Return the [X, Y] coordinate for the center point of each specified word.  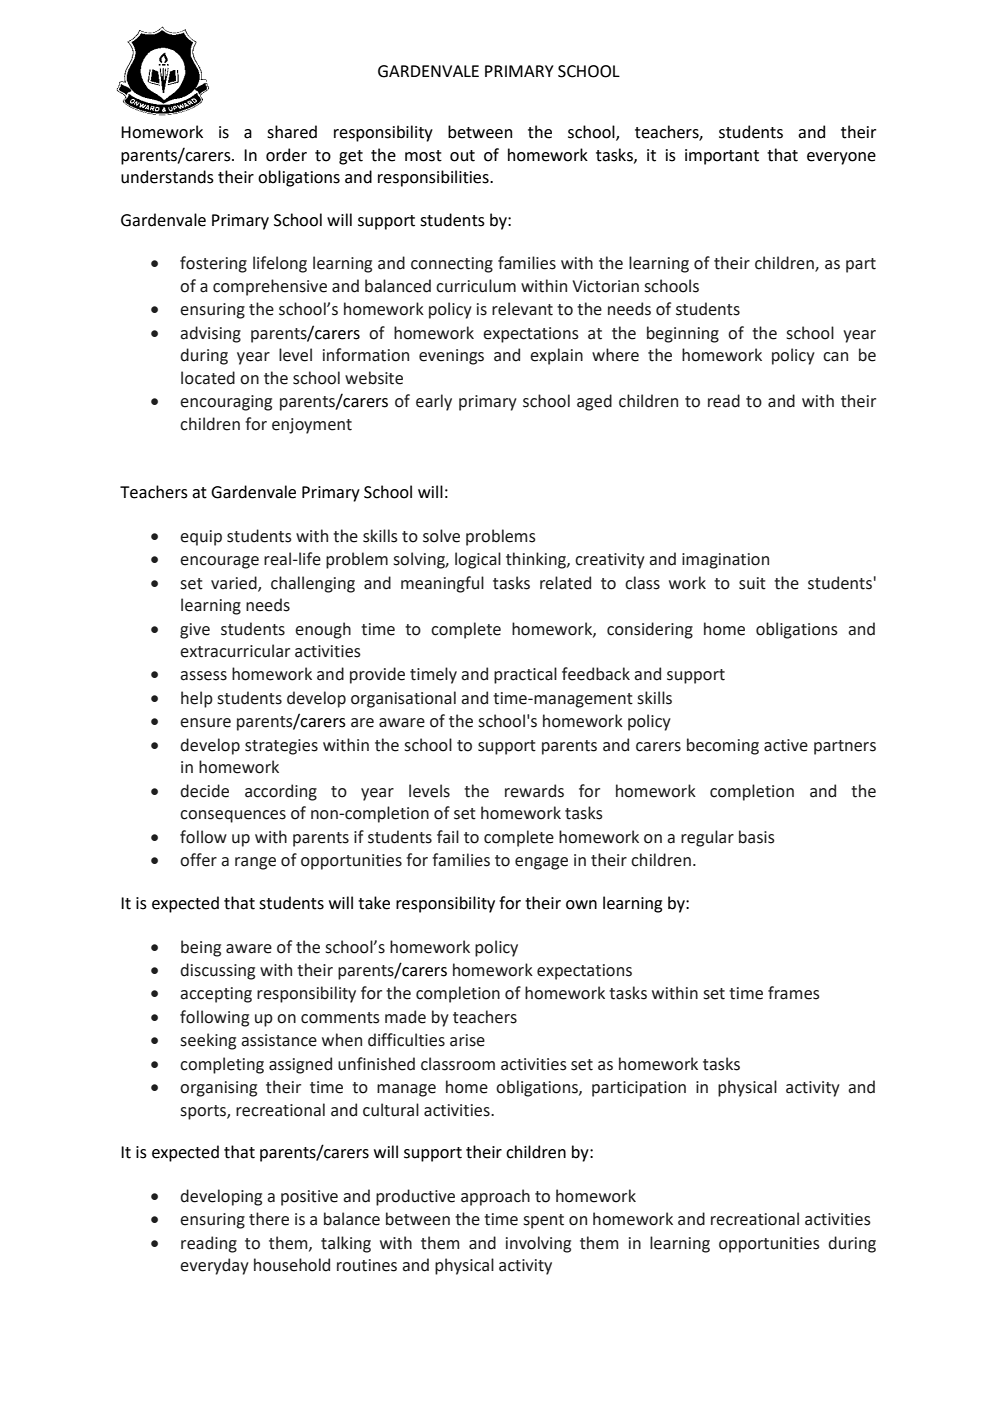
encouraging [226, 403]
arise [467, 1040]
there [269, 1219]
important [722, 157]
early [434, 402]
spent [543, 1221]
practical [525, 675]
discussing [217, 971]
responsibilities [434, 178]
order [286, 155]
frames [794, 993]
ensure [205, 723]
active [786, 745]
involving [538, 1244]
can [835, 357]
